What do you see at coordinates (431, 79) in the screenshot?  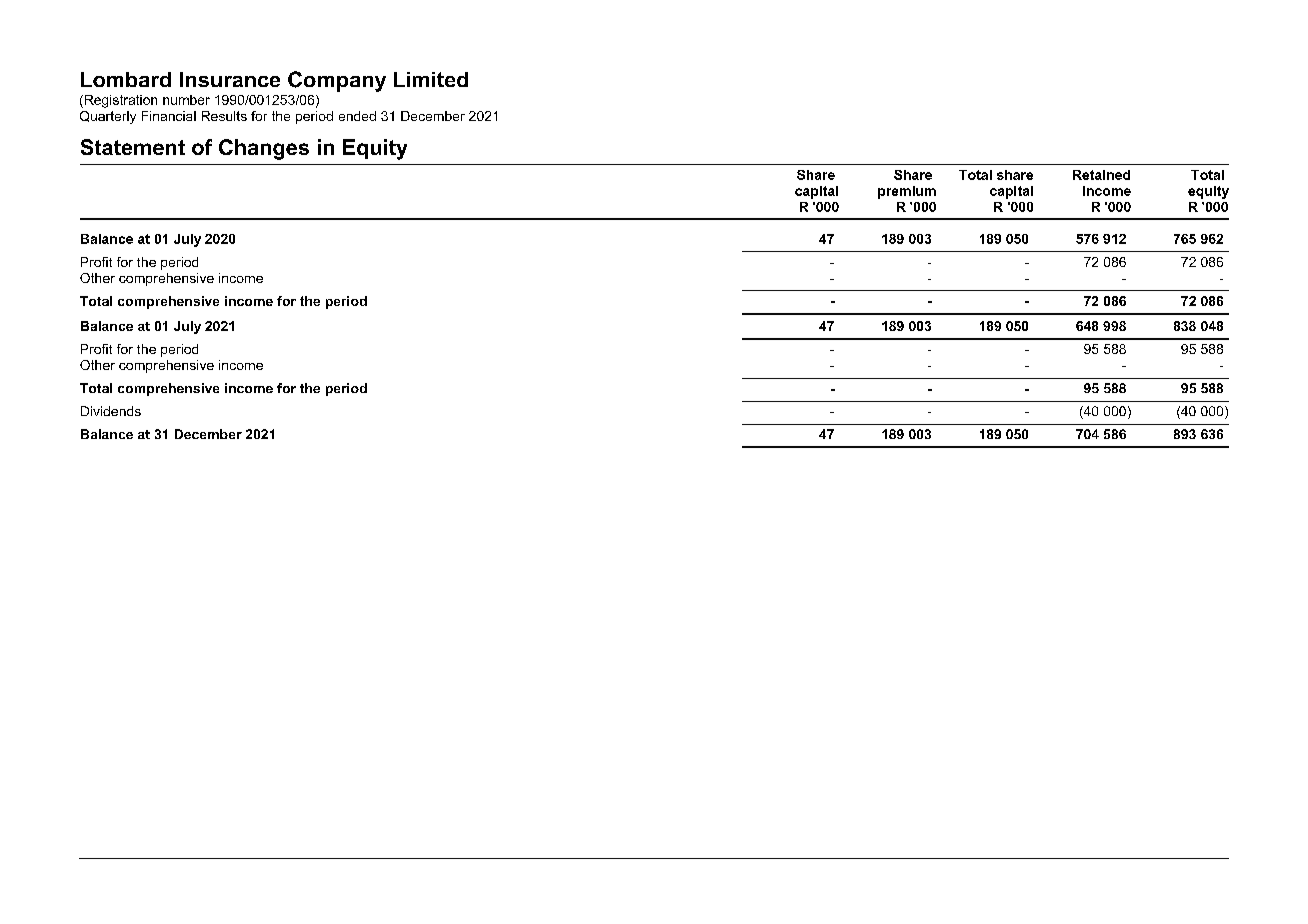 I see `Limited` at bounding box center [431, 79].
